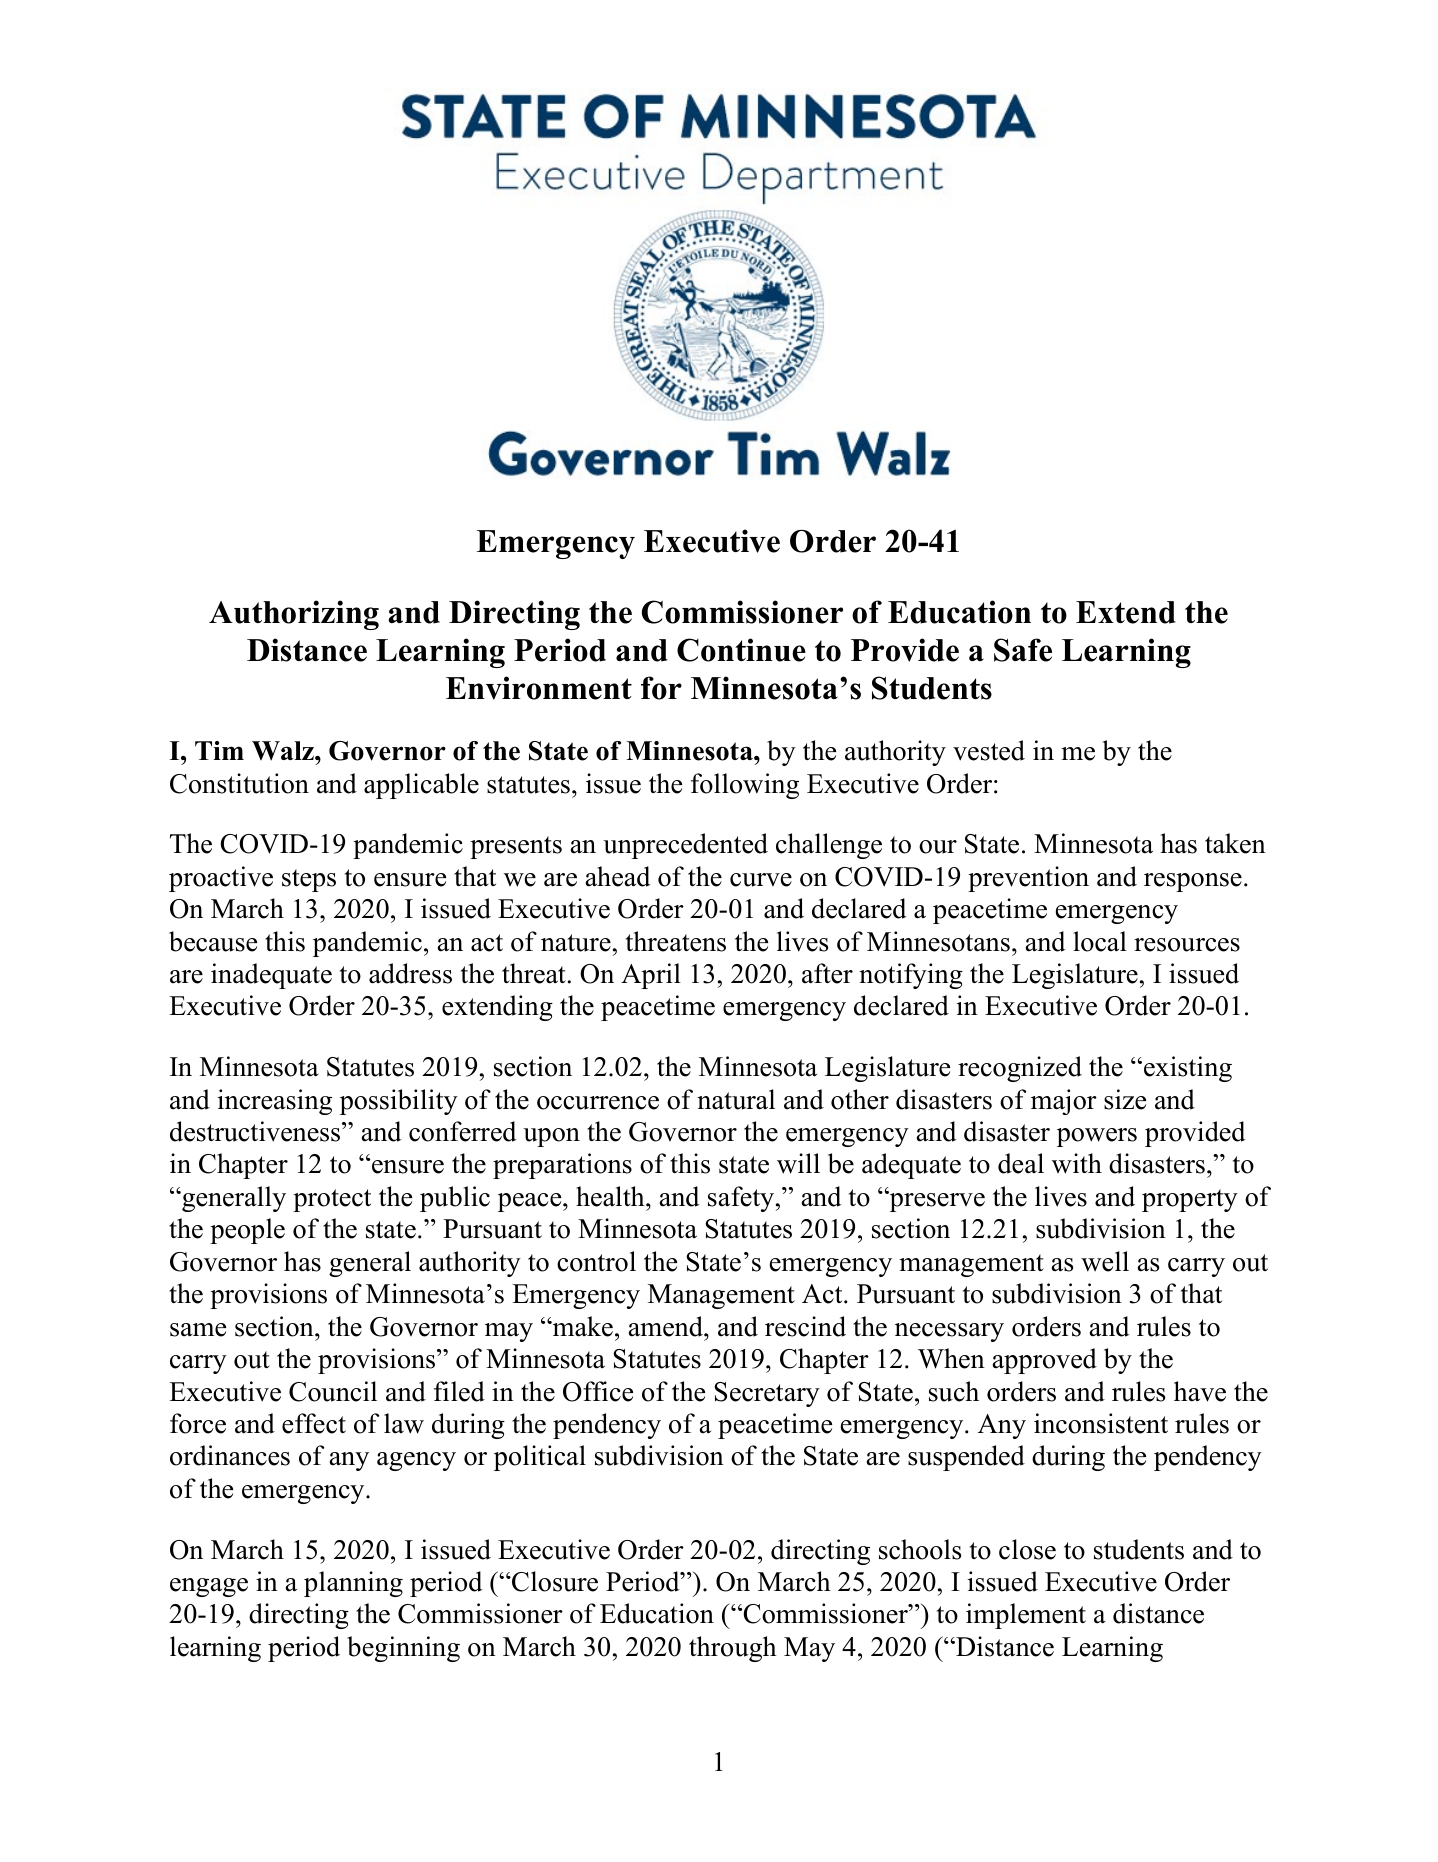  What do you see at coordinates (294, 615) in the document?
I see `Authorizing` at bounding box center [294, 615].
